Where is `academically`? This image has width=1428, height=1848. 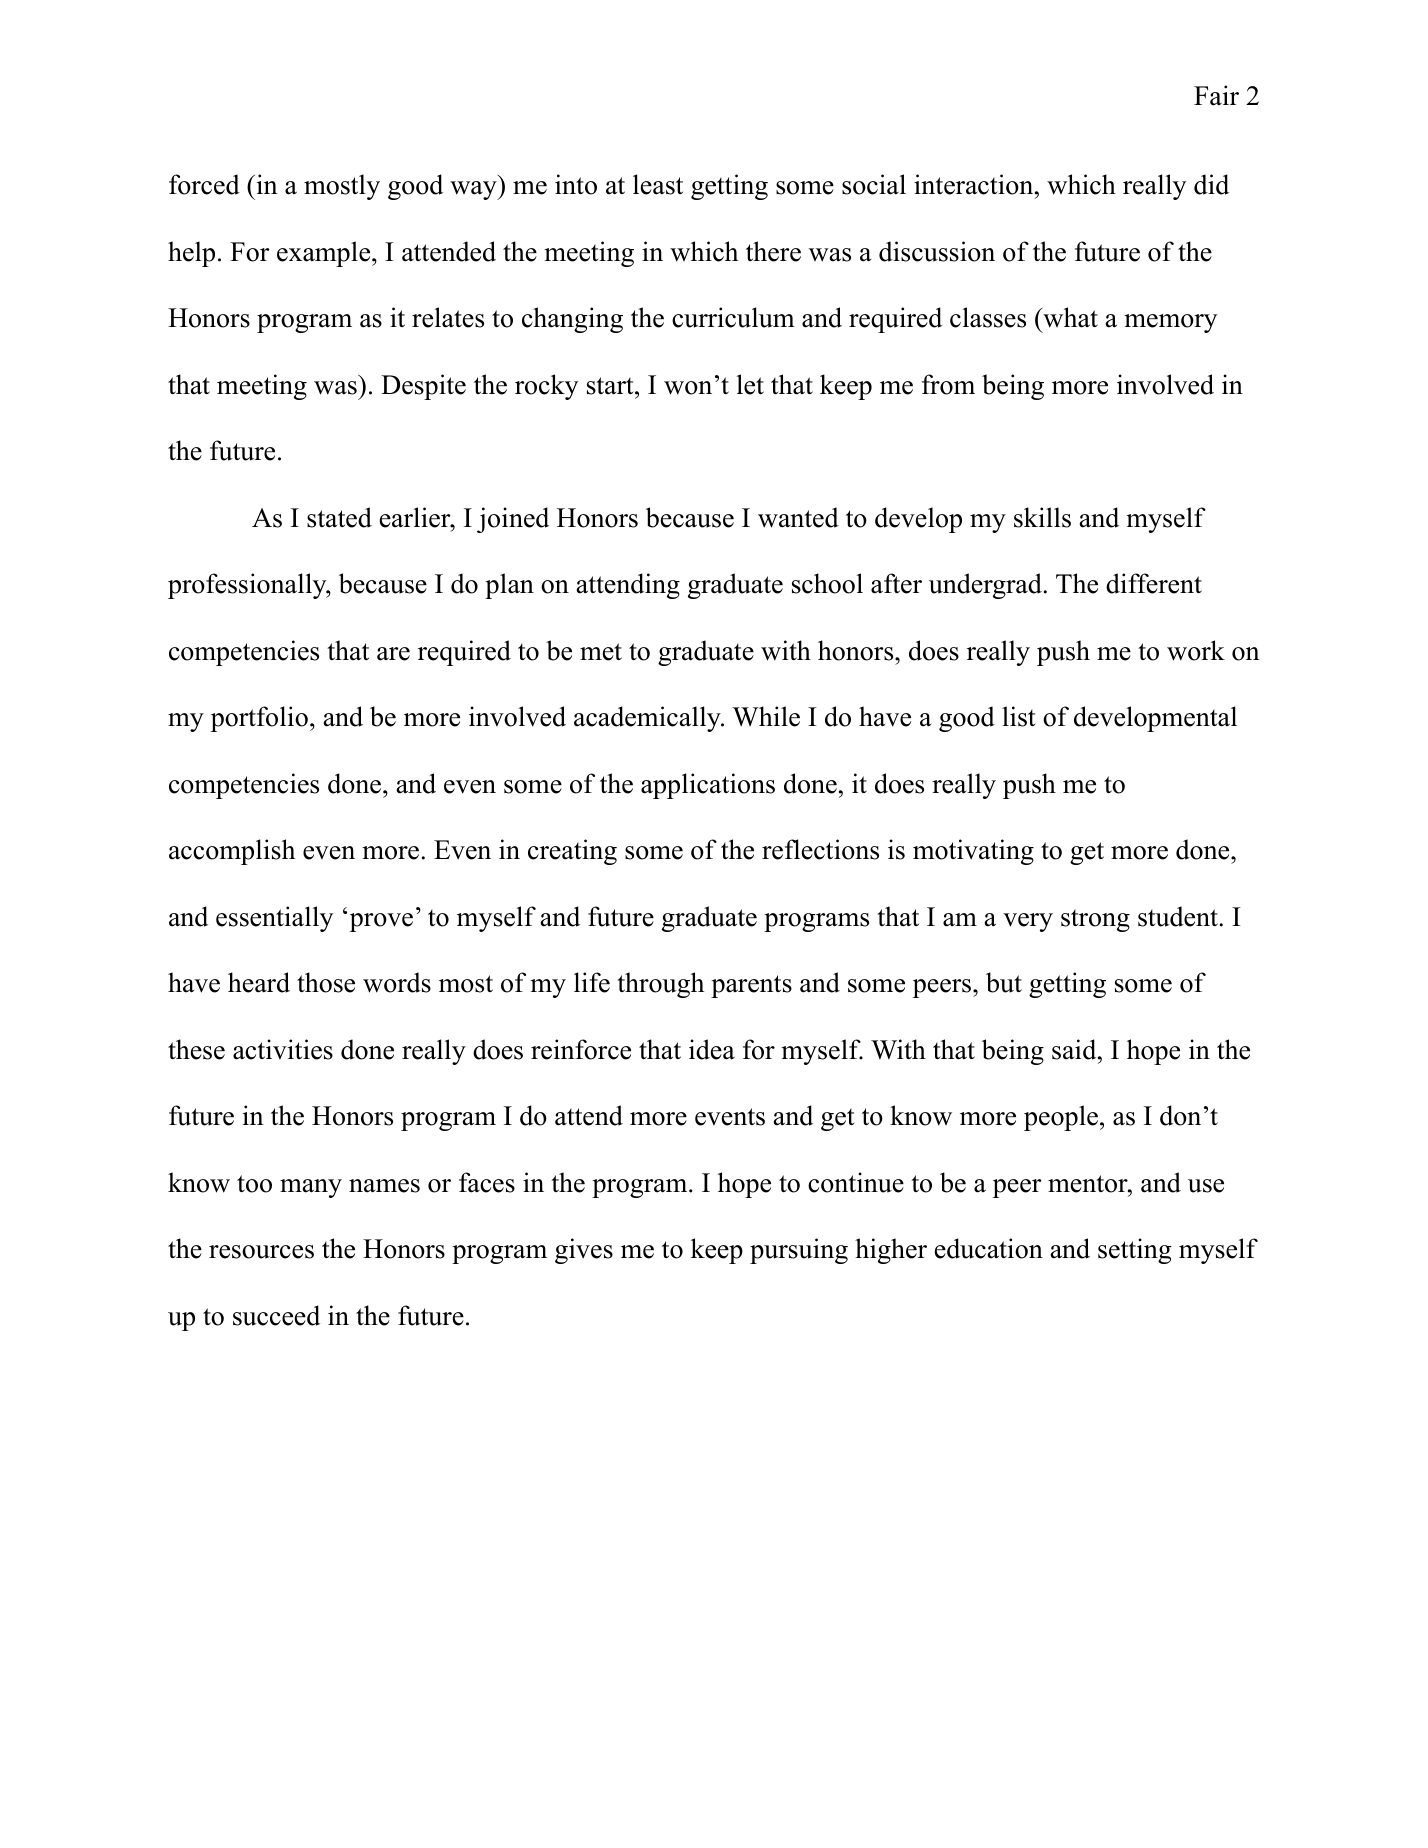
academically is located at coordinates (648, 719).
